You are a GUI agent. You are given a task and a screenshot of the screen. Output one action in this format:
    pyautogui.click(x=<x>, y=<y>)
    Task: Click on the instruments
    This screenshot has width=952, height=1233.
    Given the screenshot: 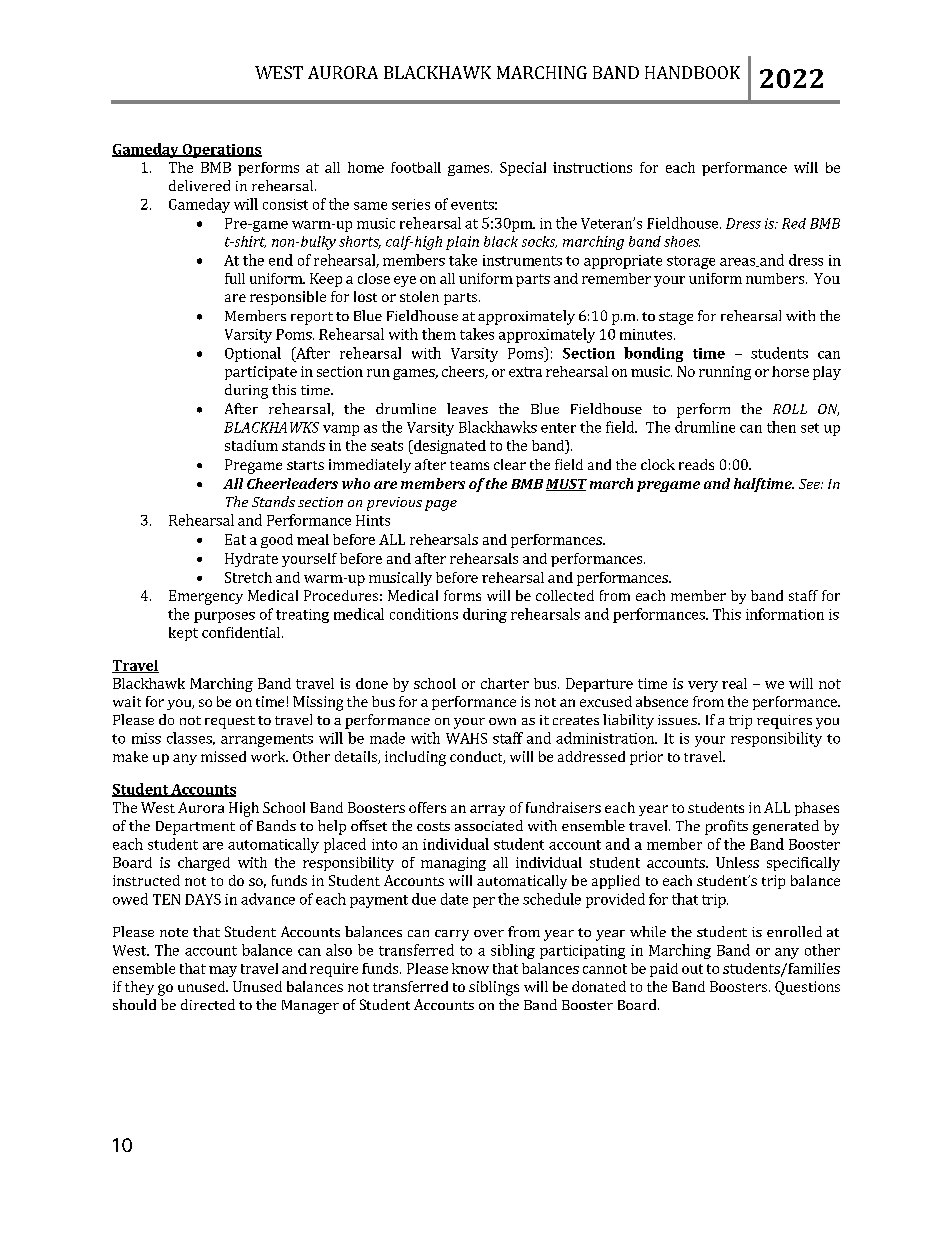 What is the action you would take?
    pyautogui.click(x=522, y=260)
